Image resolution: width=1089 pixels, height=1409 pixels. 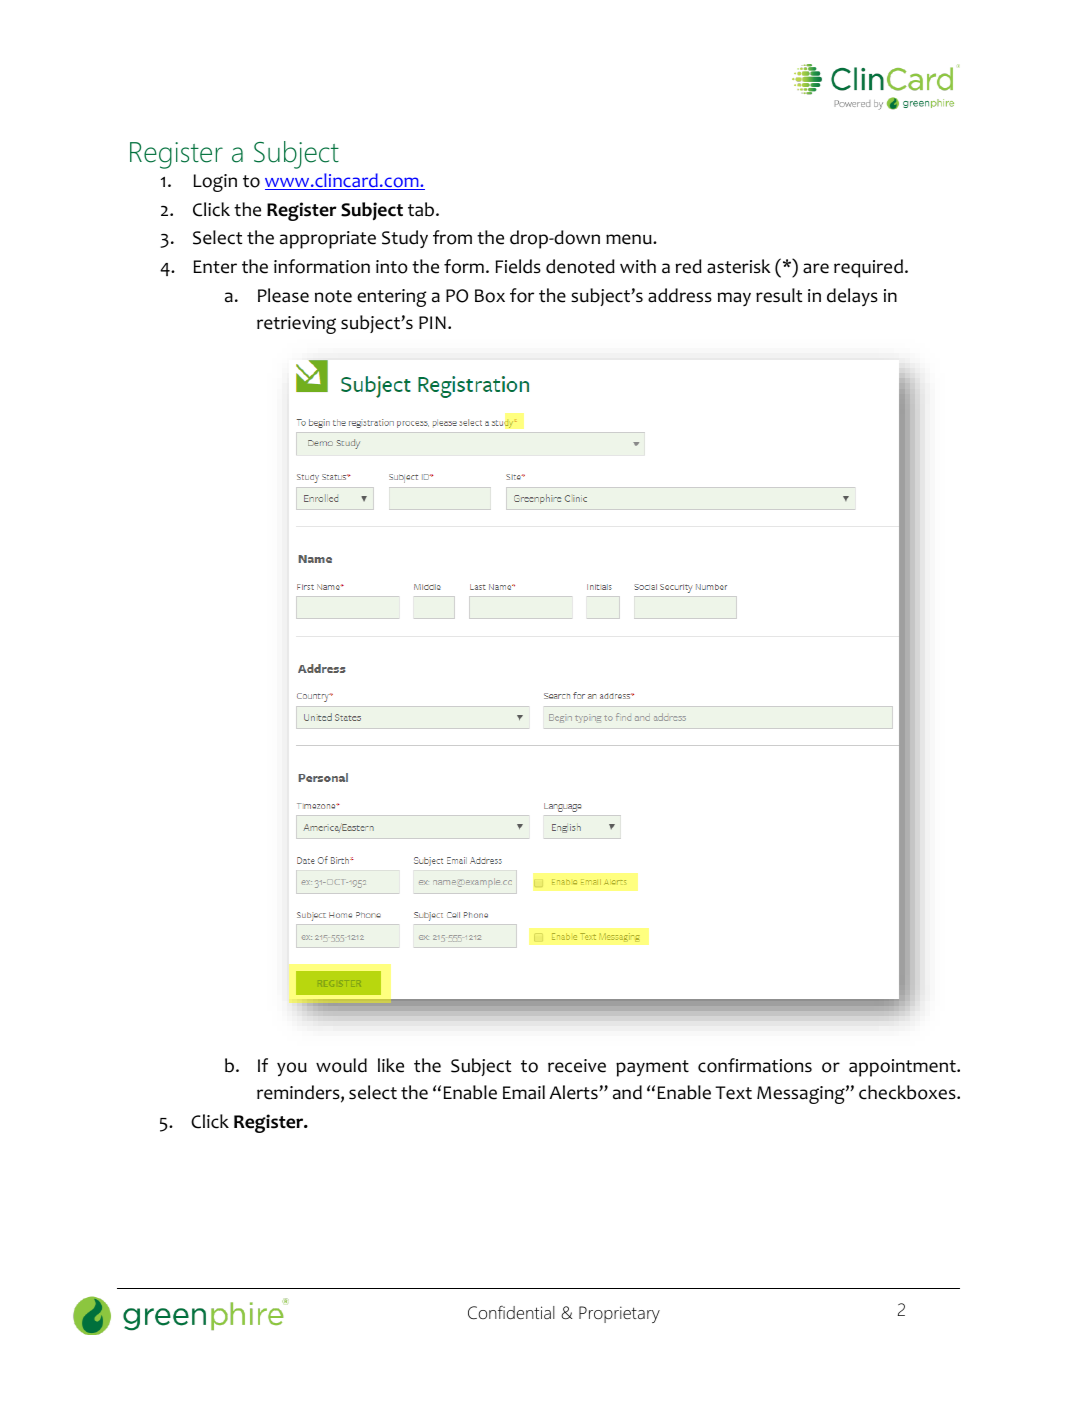 I want to click on appropriate, so click(x=328, y=240).
